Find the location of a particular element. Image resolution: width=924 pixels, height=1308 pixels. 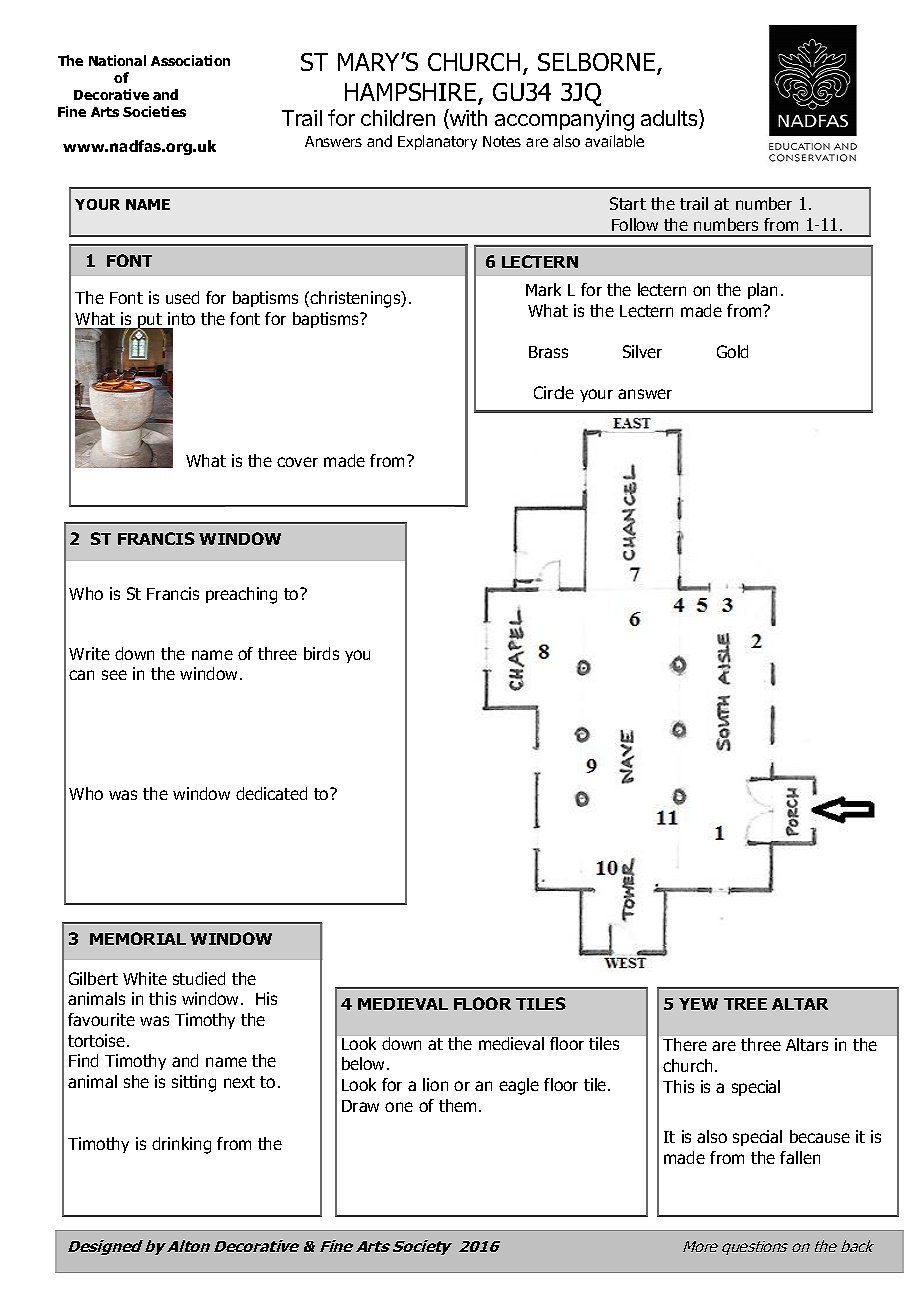

Circle is located at coordinates (554, 392).
